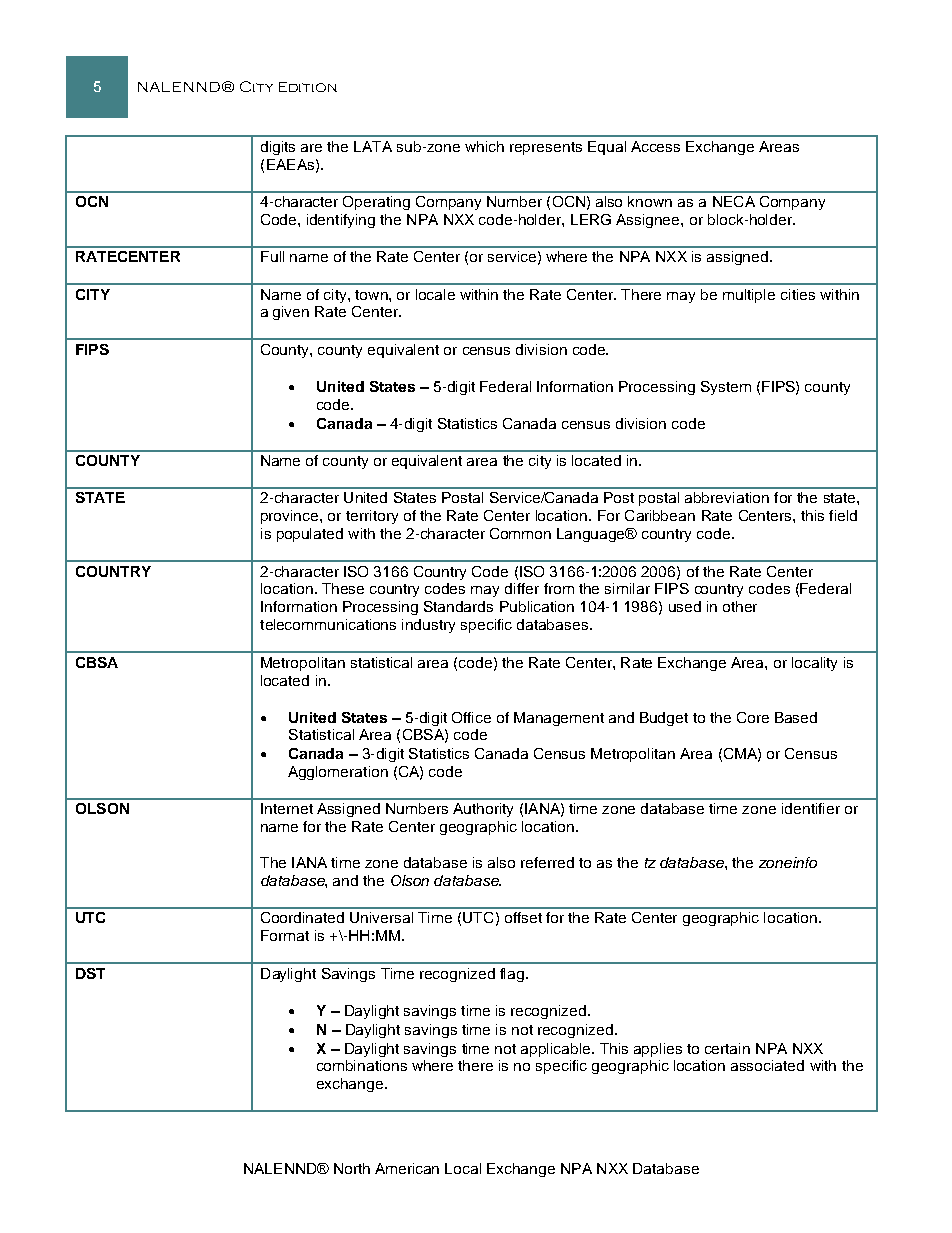  Describe the element at coordinates (484, 146) in the page. I see `which` at that location.
